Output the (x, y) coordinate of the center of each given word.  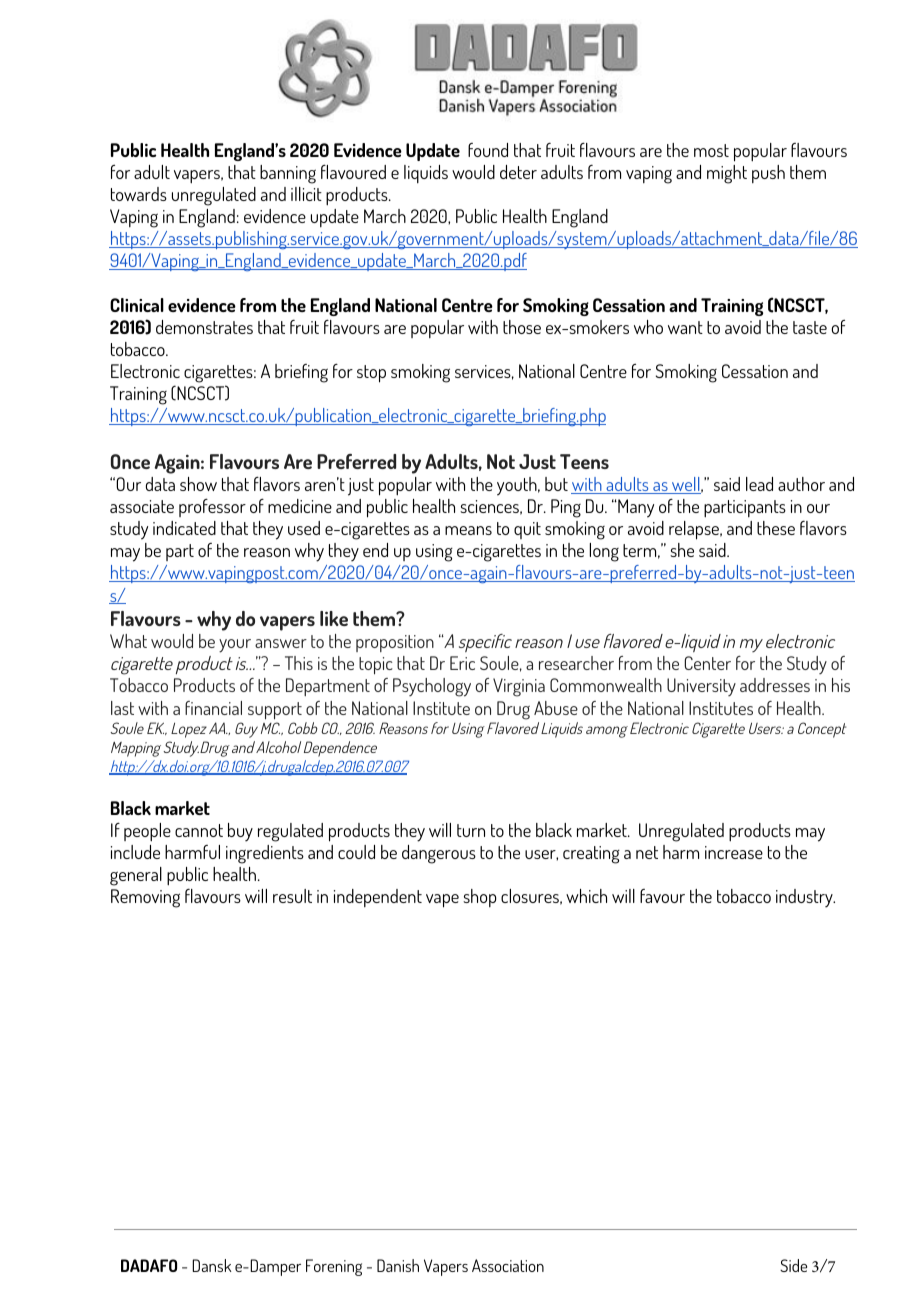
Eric (462, 663)
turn (471, 830)
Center (707, 663)
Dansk (212, 1265)
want (685, 327)
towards (139, 194)
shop (479, 898)
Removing (145, 898)
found (488, 150)
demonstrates (204, 327)
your (235, 646)
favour (662, 896)
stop (371, 374)
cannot (199, 830)
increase (734, 852)
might (727, 174)
